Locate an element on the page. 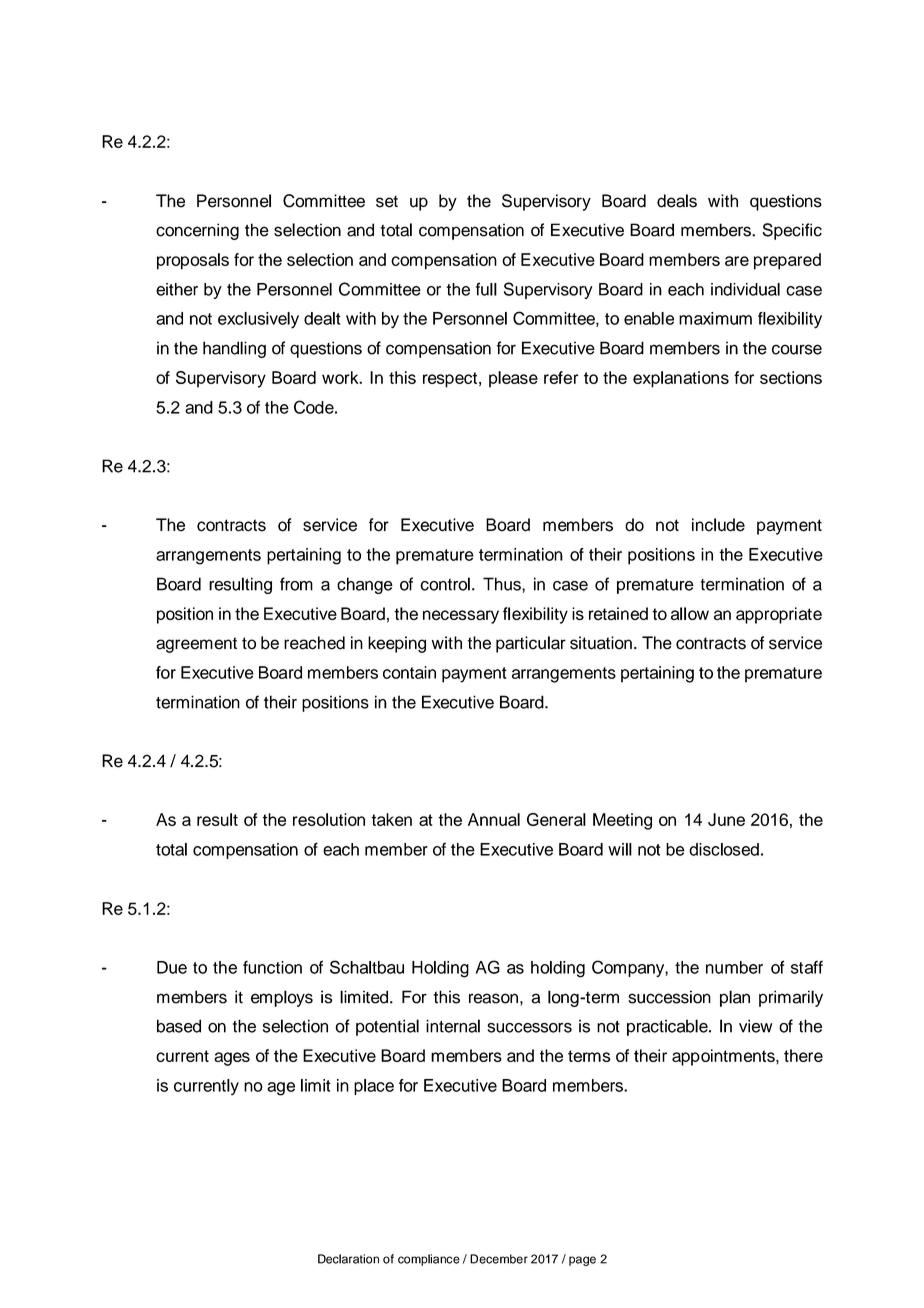 Image resolution: width=924 pixels, height=1308 pixels. Specific is located at coordinates (792, 231).
